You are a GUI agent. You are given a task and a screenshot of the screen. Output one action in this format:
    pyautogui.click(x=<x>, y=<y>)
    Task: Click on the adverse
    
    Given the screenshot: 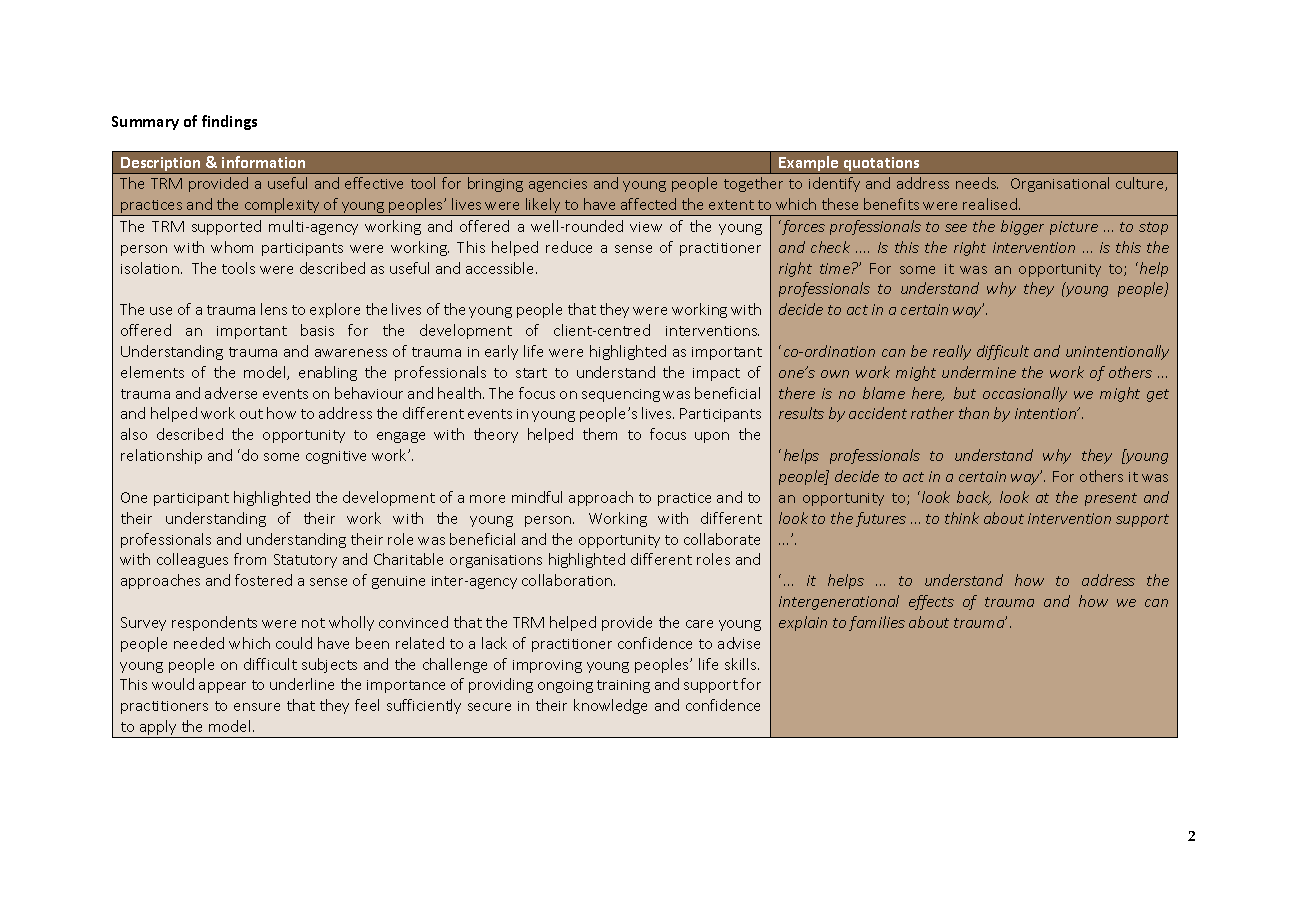 What is the action you would take?
    pyautogui.click(x=231, y=393)
